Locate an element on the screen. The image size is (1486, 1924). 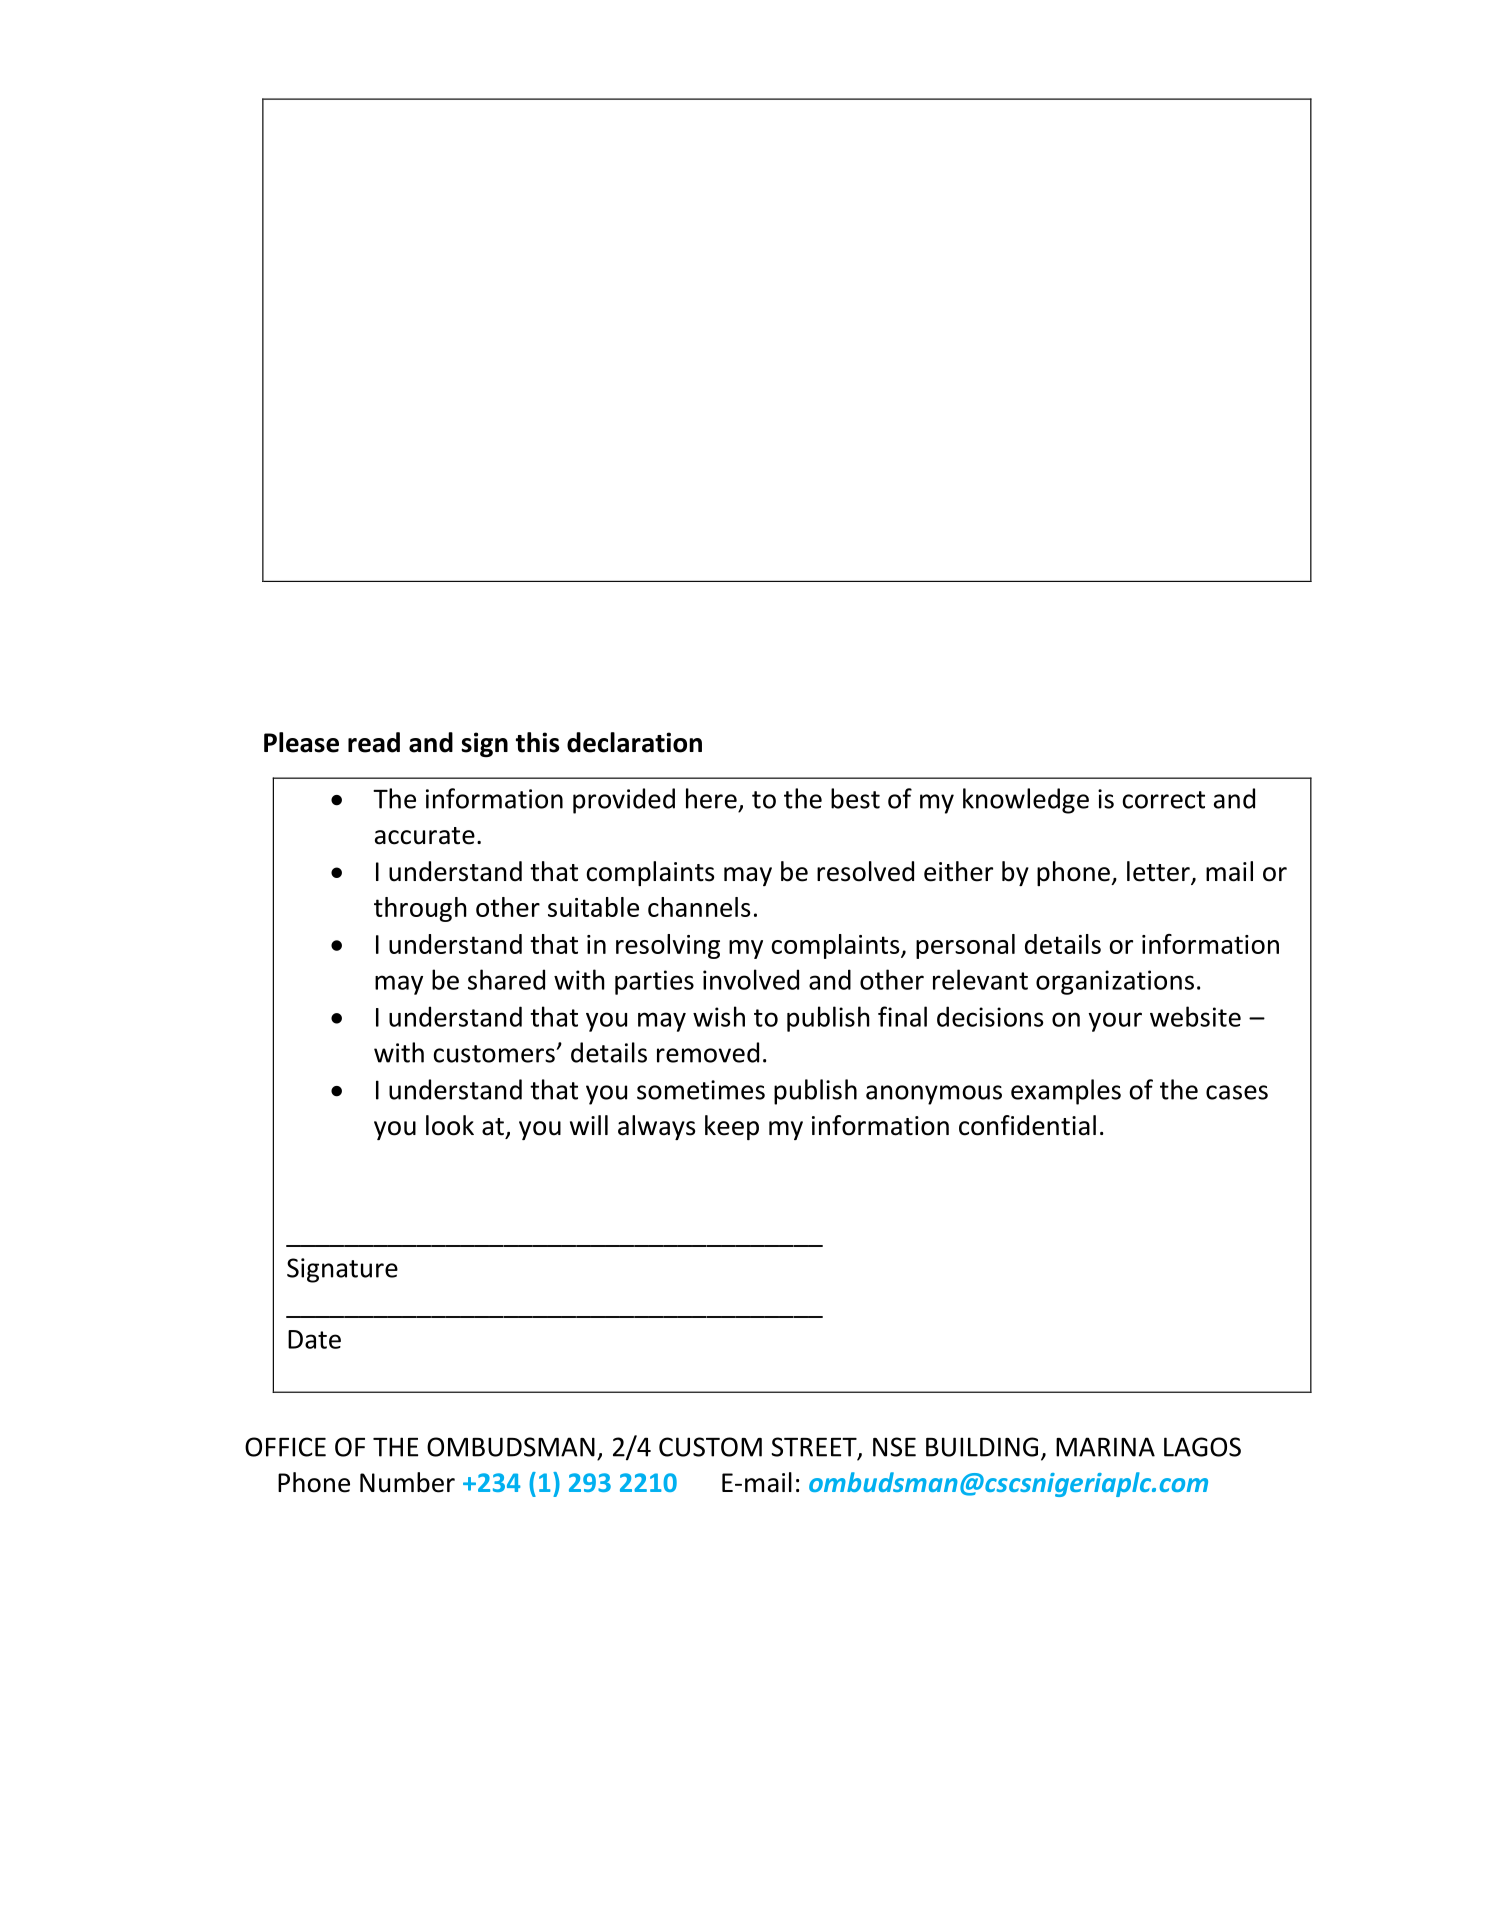
read is located at coordinates (374, 742).
